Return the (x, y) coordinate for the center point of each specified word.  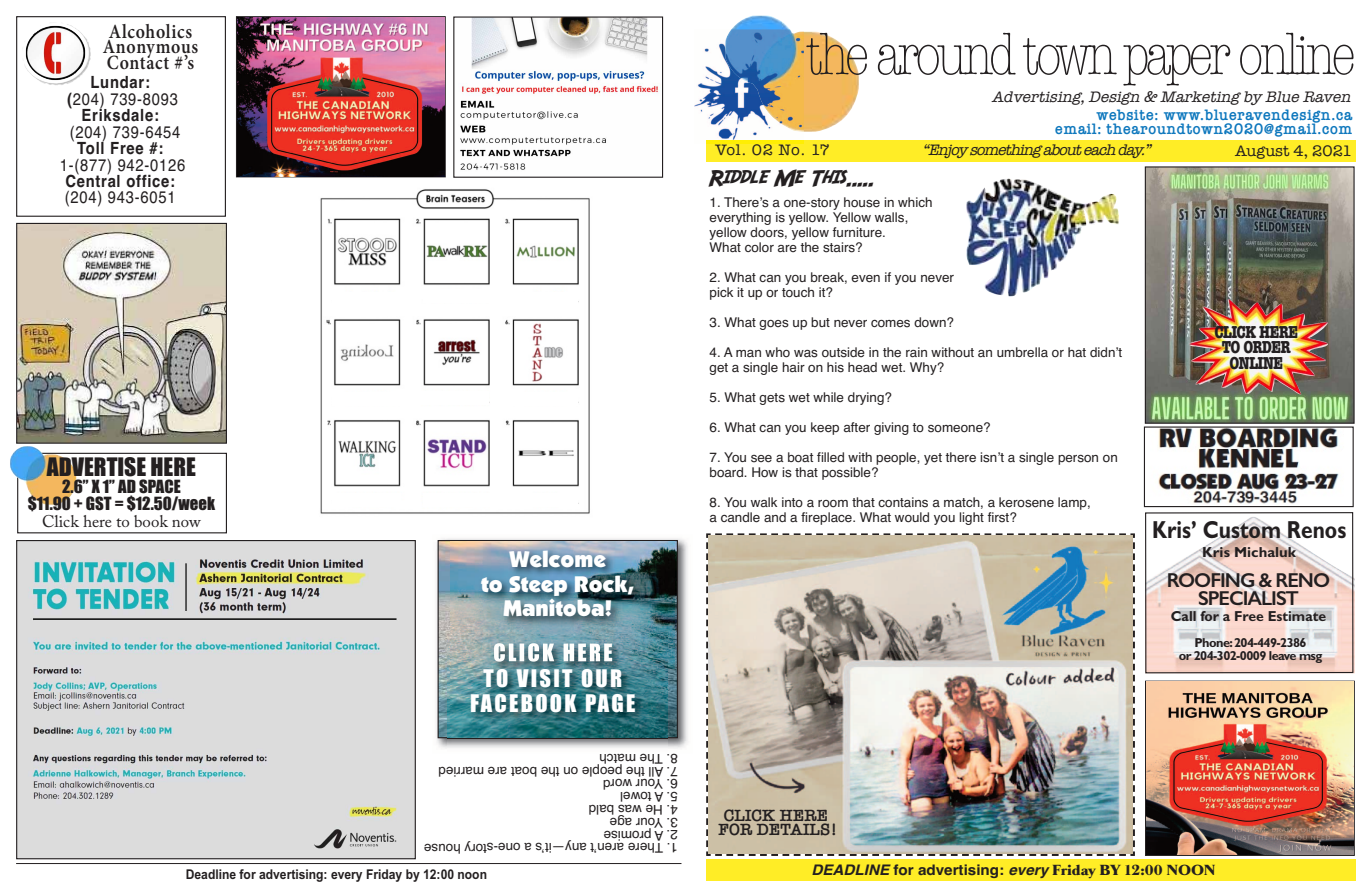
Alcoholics (150, 31)
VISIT (544, 678)
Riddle (739, 178)
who (777, 352)
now (186, 523)
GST (99, 503)
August (1262, 152)
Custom (1242, 529)
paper (1177, 65)
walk (764, 502)
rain (916, 352)
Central (93, 180)
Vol (727, 149)
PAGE (610, 702)
